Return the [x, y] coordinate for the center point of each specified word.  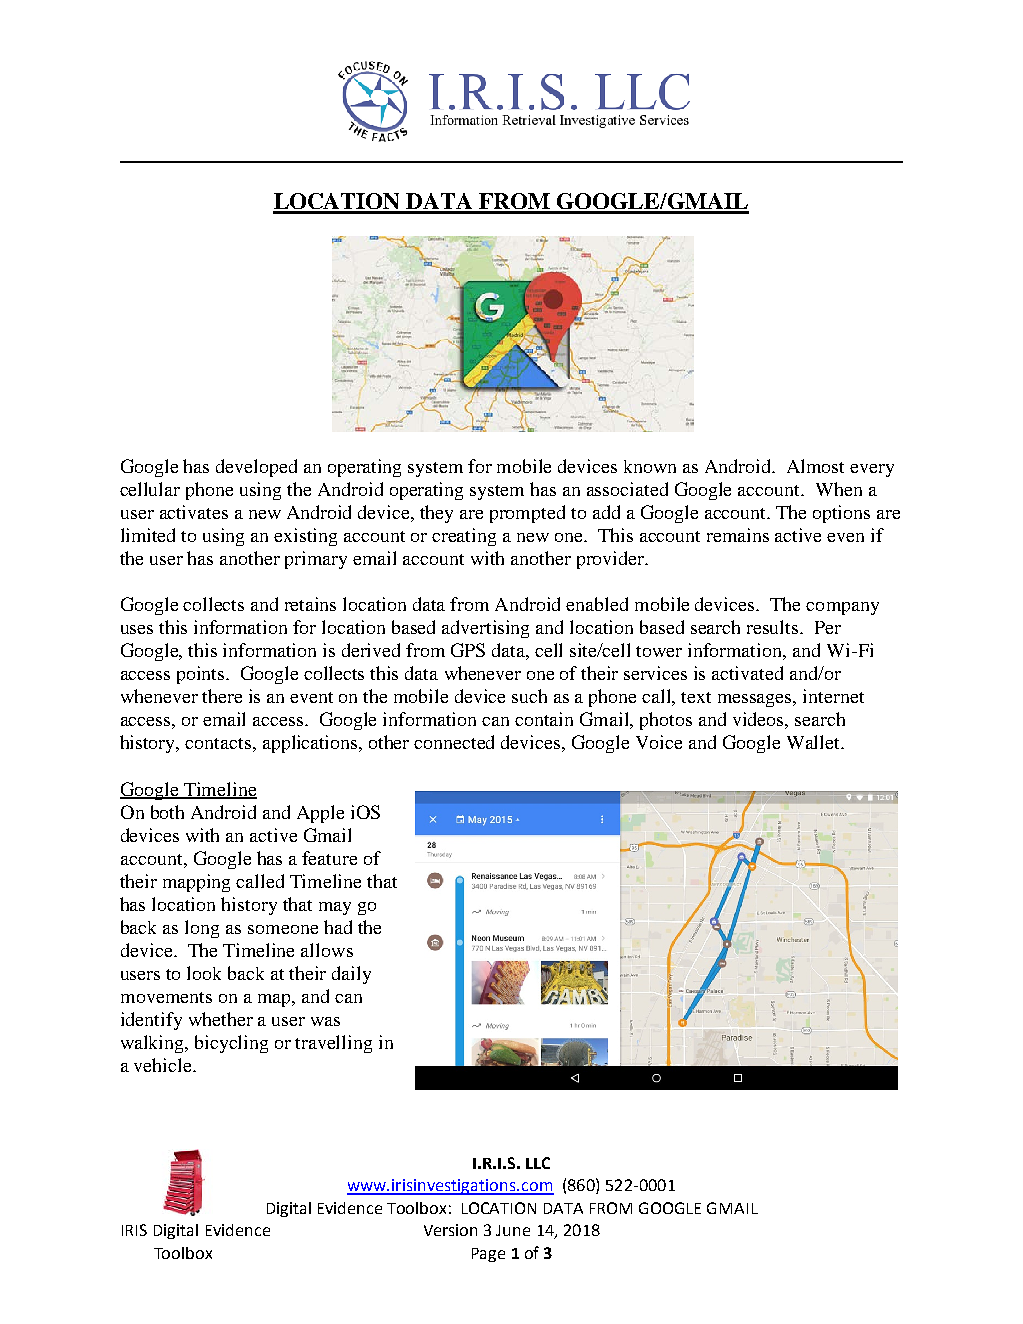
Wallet [815, 742]
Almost [815, 466]
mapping [196, 883]
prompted [527, 514]
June [513, 1230]
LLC [538, 1163]
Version [450, 1230]
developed [256, 468]
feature [329, 858]
